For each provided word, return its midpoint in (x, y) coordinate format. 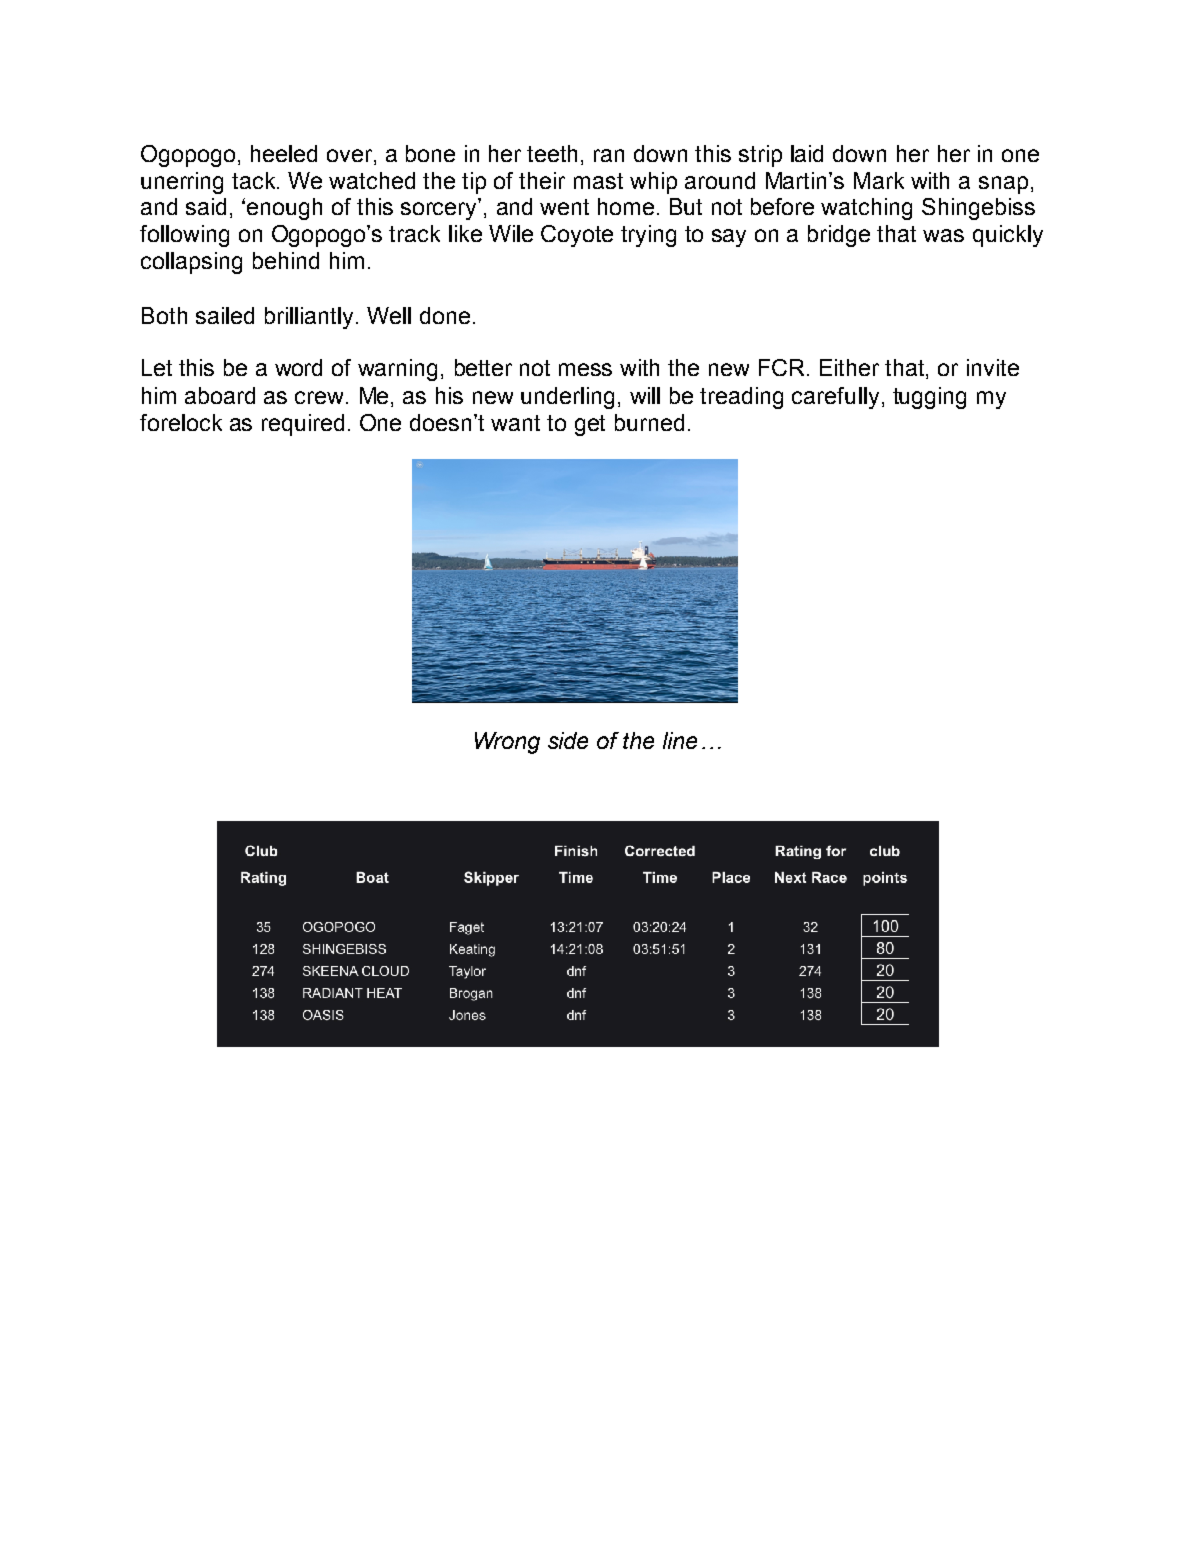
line (680, 740)
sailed (225, 315)
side (568, 740)
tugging (929, 398)
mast (598, 181)
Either (849, 367)
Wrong (507, 743)
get (590, 425)
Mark (879, 180)
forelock (181, 422)
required (303, 425)
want (515, 423)
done (445, 315)
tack (255, 180)
